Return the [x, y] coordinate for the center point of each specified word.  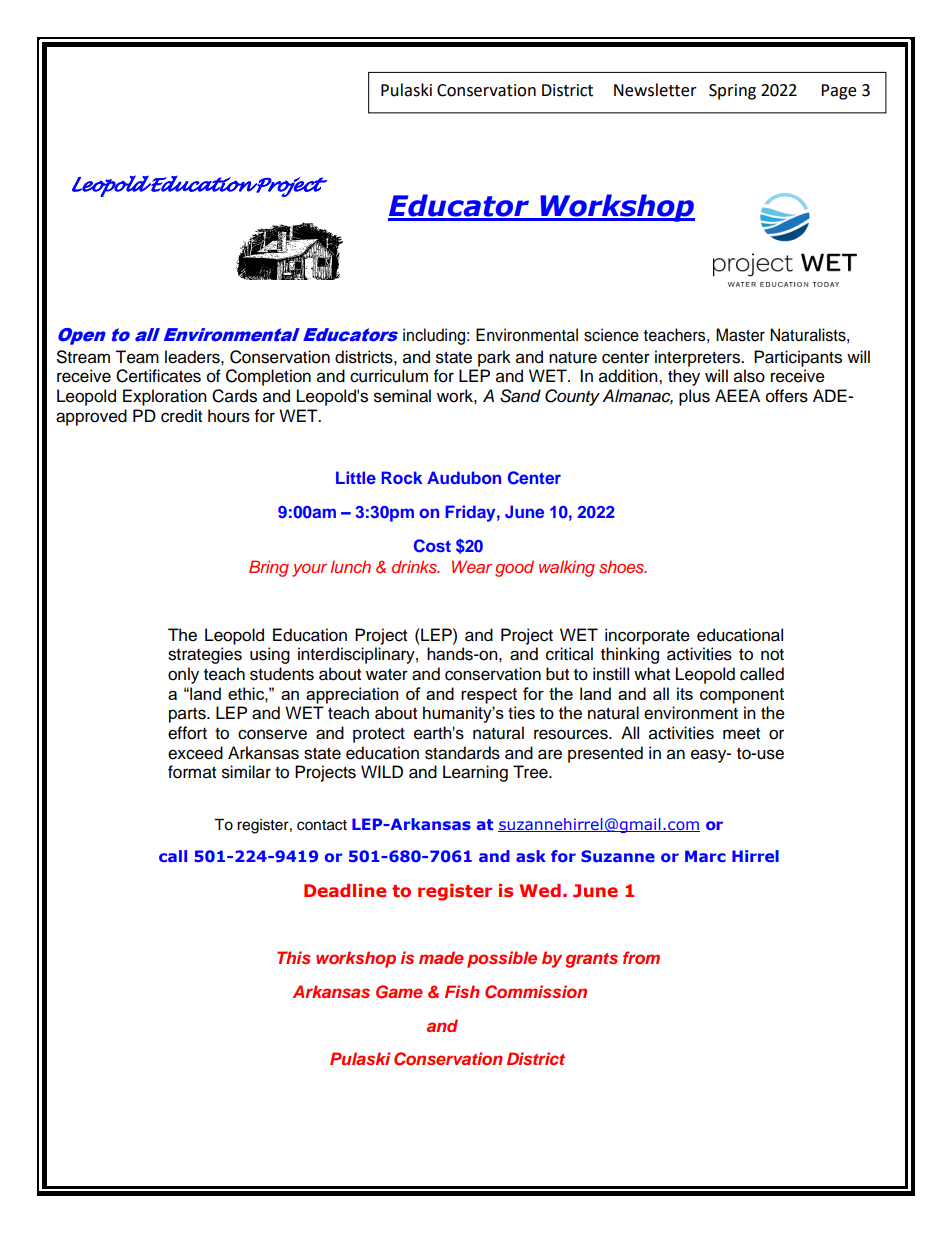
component [742, 696]
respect [489, 696]
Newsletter [655, 90]
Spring [732, 92]
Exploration [165, 397]
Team [137, 357]
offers [787, 396]
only [183, 675]
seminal [402, 396]
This [294, 957]
